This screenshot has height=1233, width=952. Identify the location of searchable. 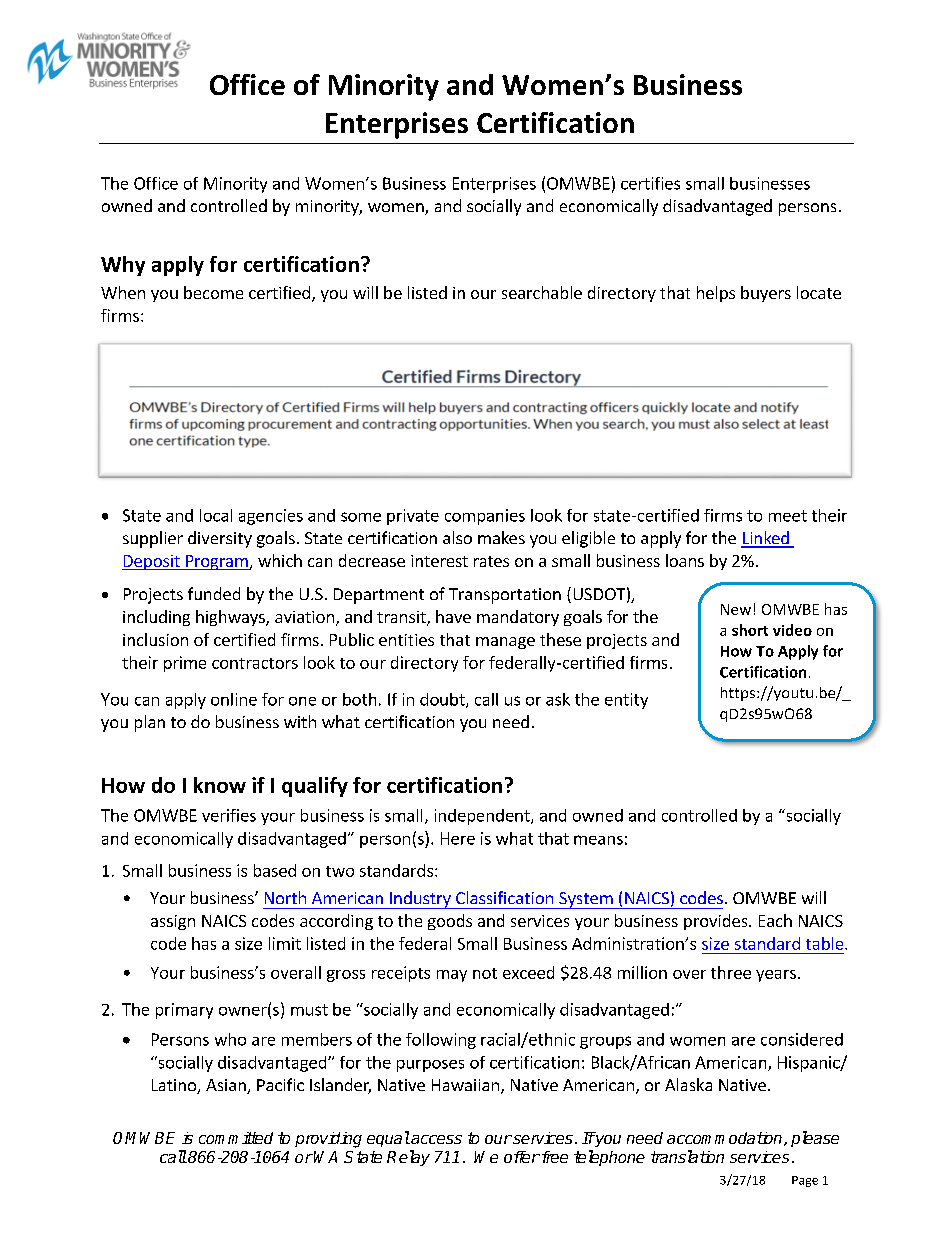
(542, 292).
